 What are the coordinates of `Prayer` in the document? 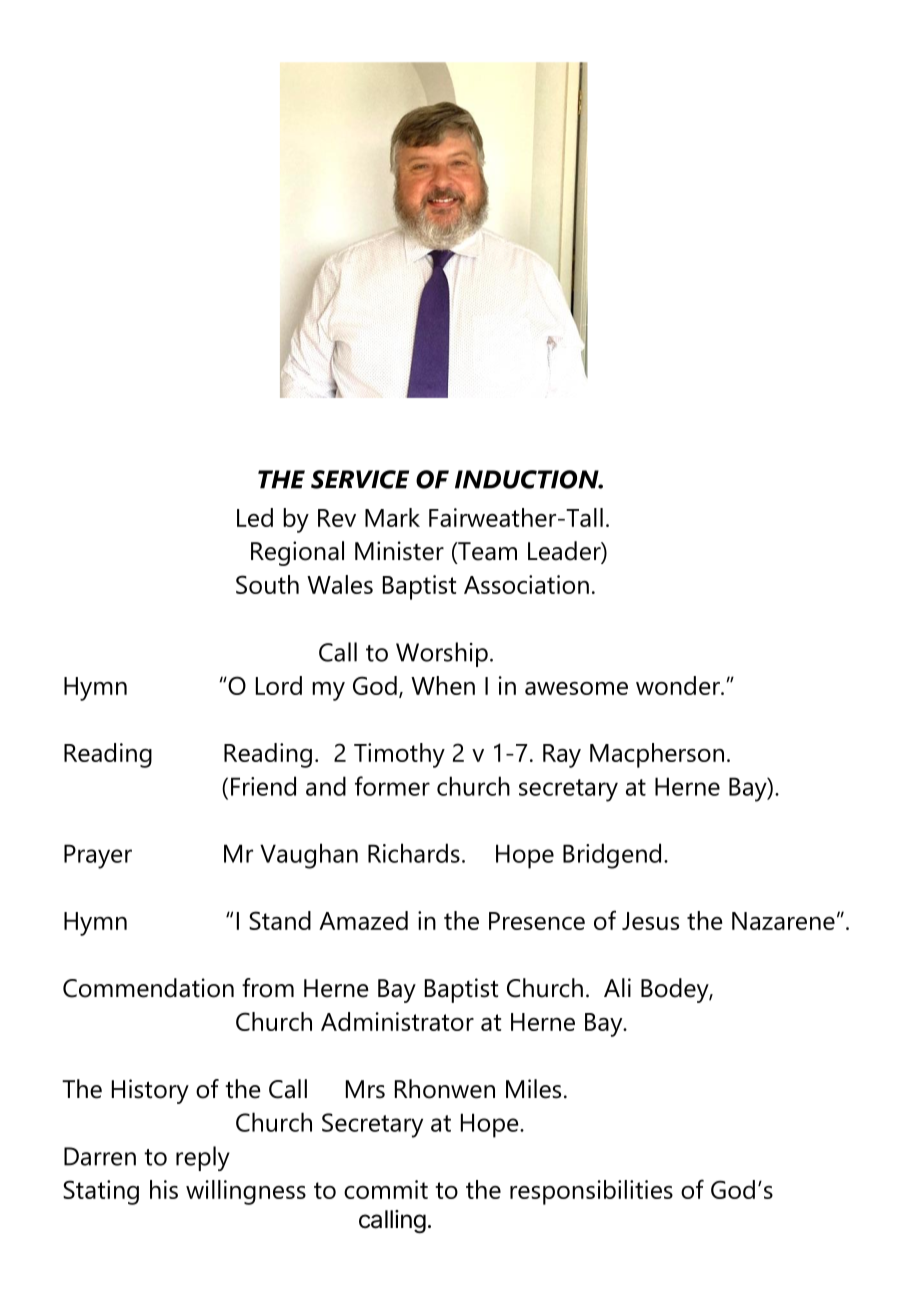 It's located at (98, 856).
